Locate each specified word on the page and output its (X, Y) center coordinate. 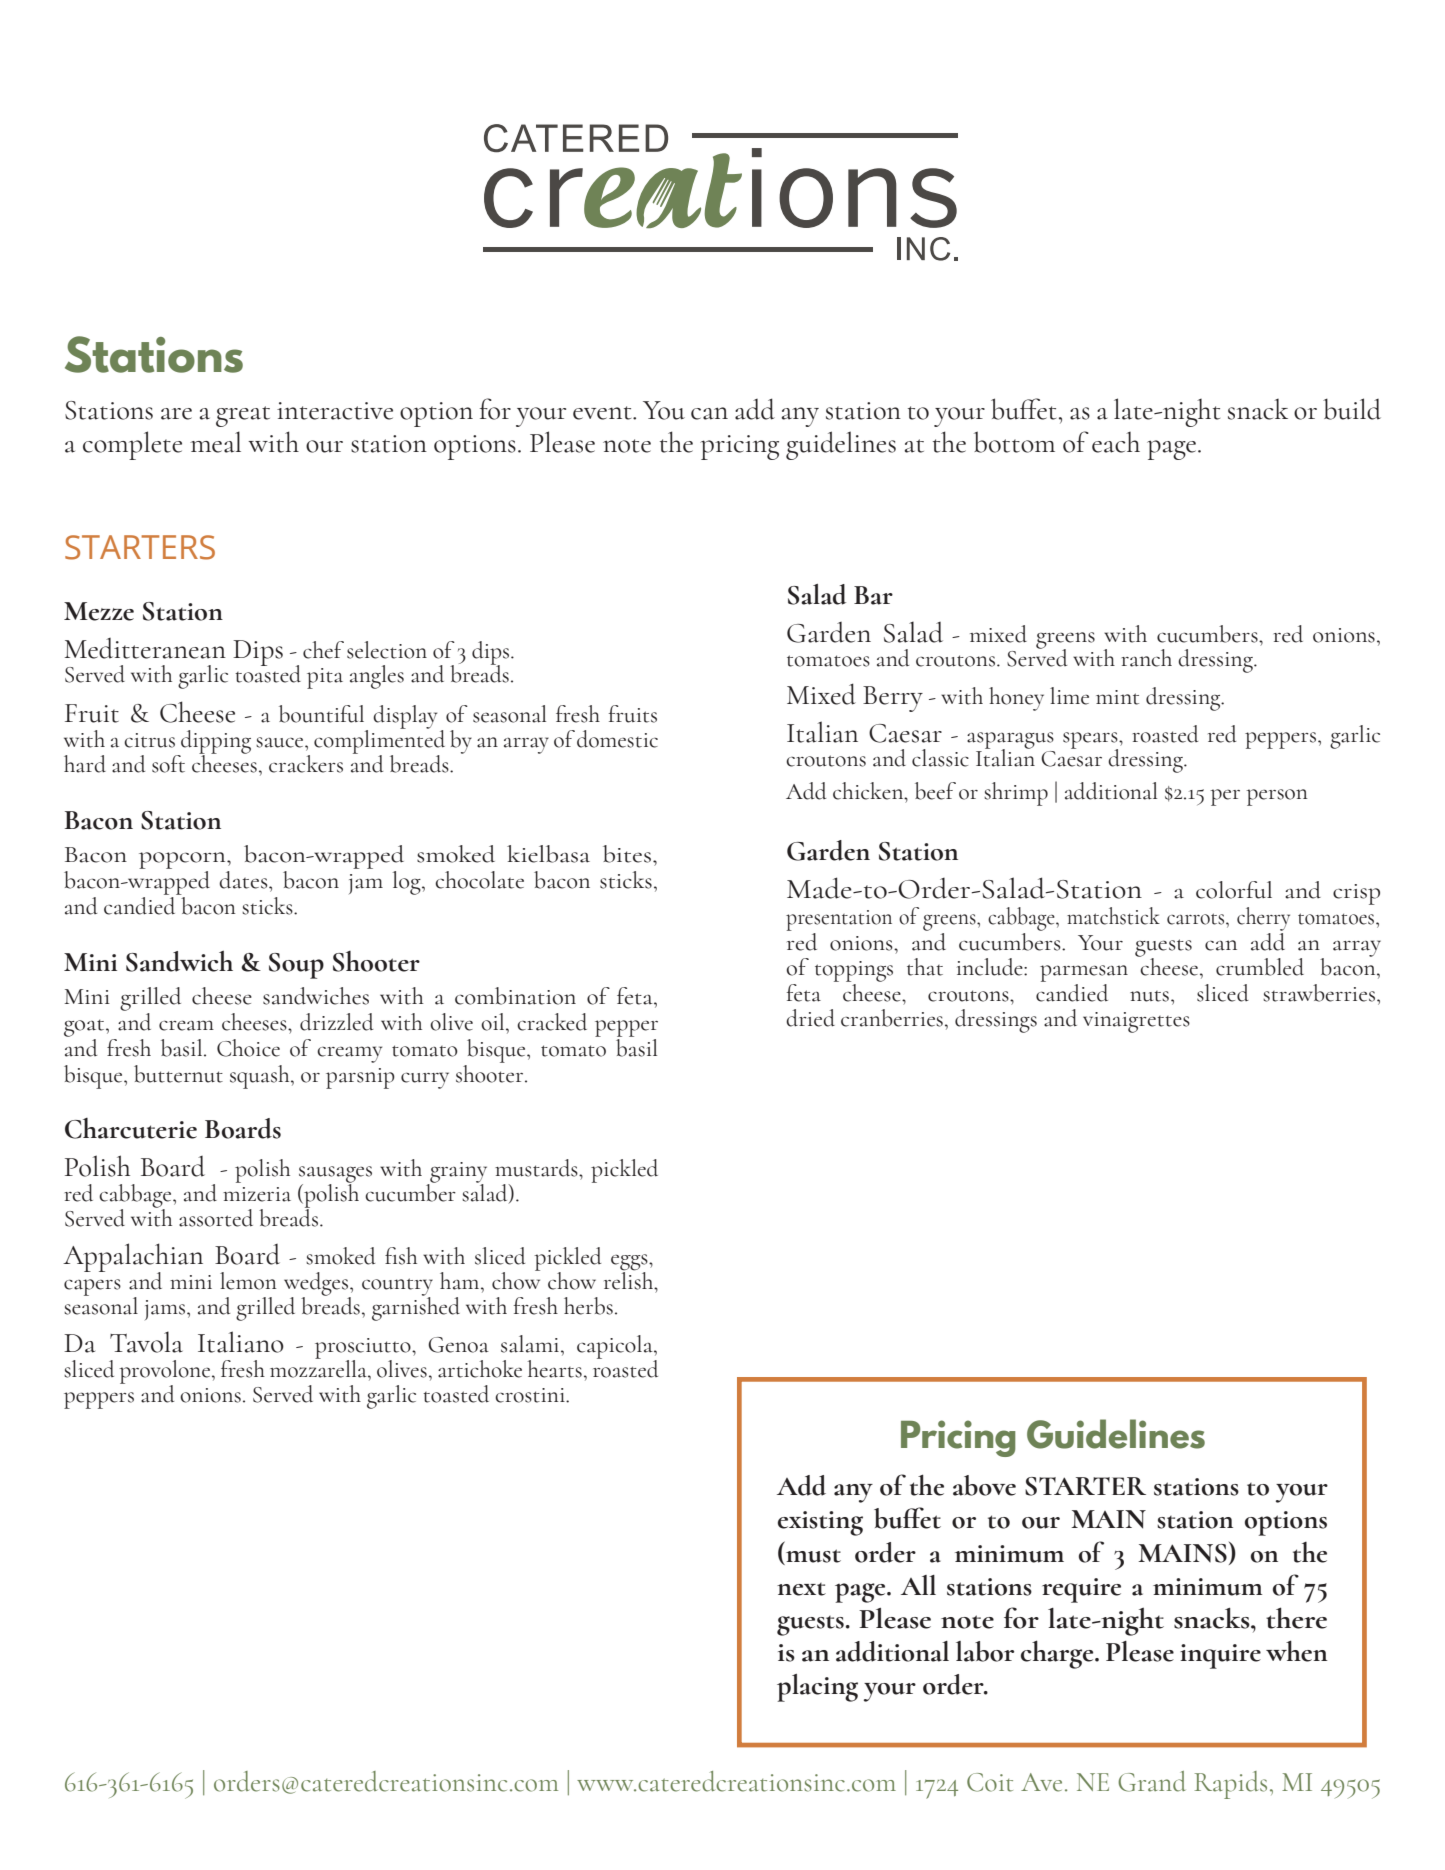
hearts (555, 1369)
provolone (166, 1373)
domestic (617, 739)
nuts (1149, 996)
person (1277, 797)
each (1116, 442)
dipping (215, 743)
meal (215, 442)
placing (817, 1688)
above (984, 1485)
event (603, 413)
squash (261, 1077)
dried (810, 1018)
